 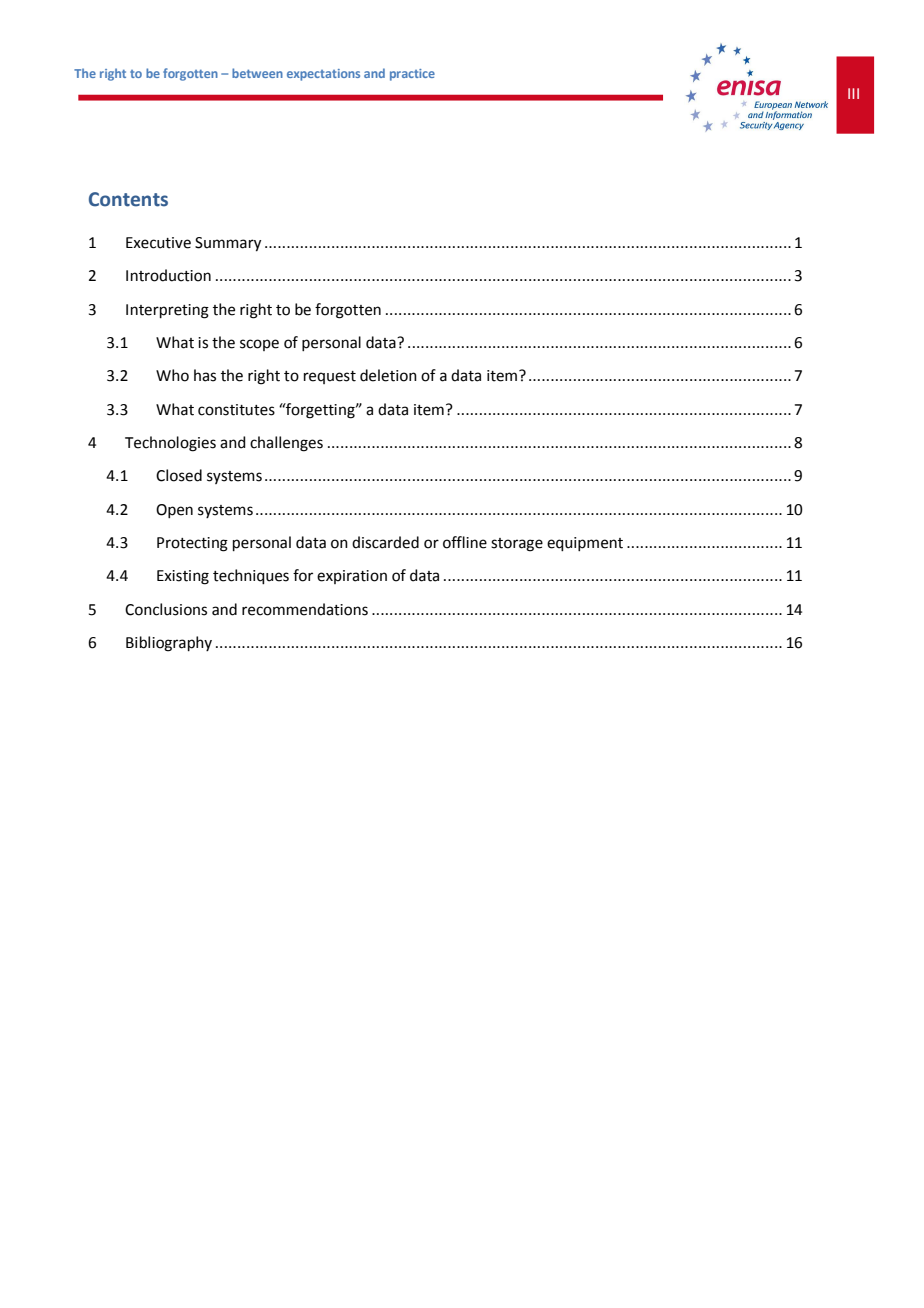 I want to click on deletion, so click(x=388, y=375).
